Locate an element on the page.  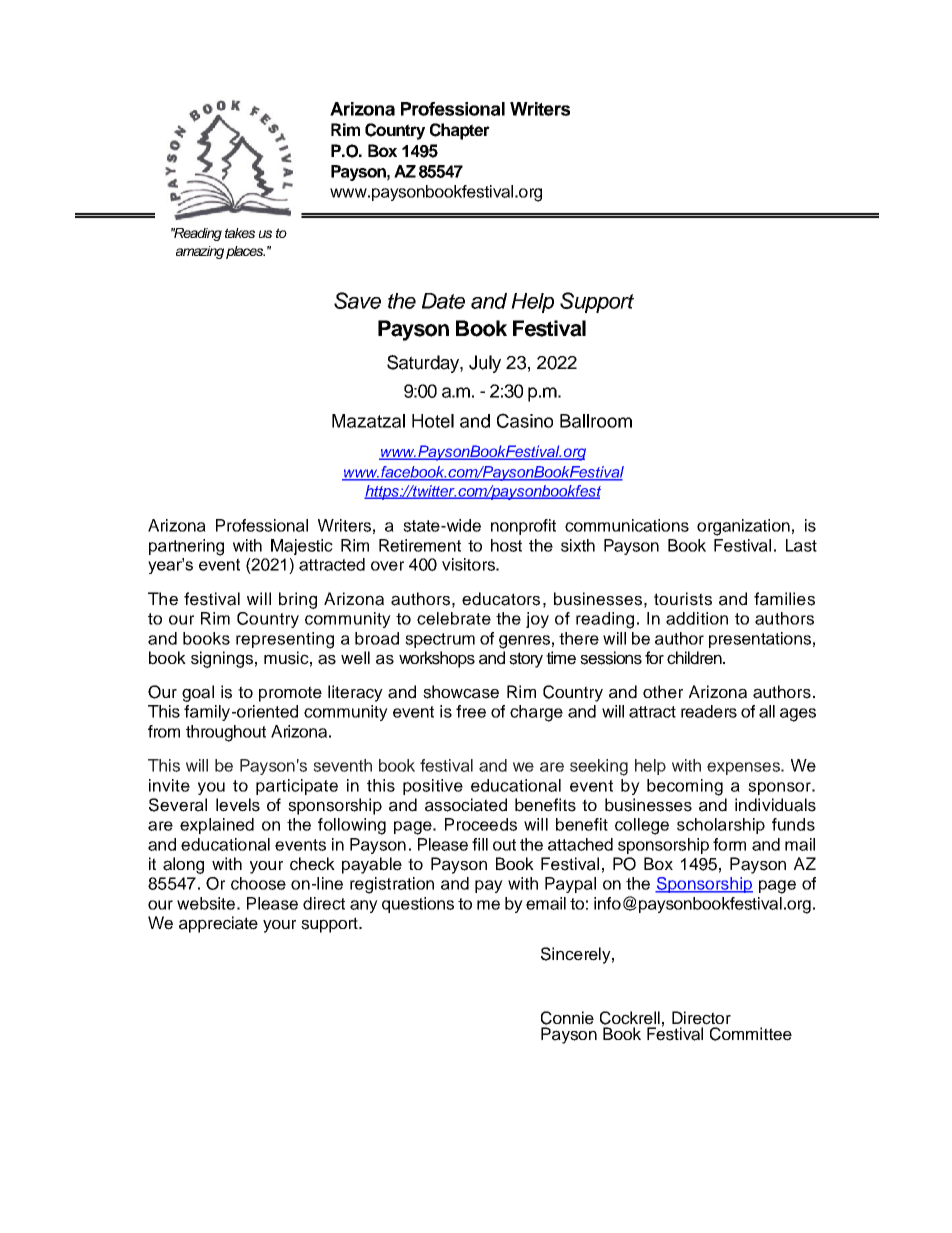
appreciate is located at coordinates (218, 924).
